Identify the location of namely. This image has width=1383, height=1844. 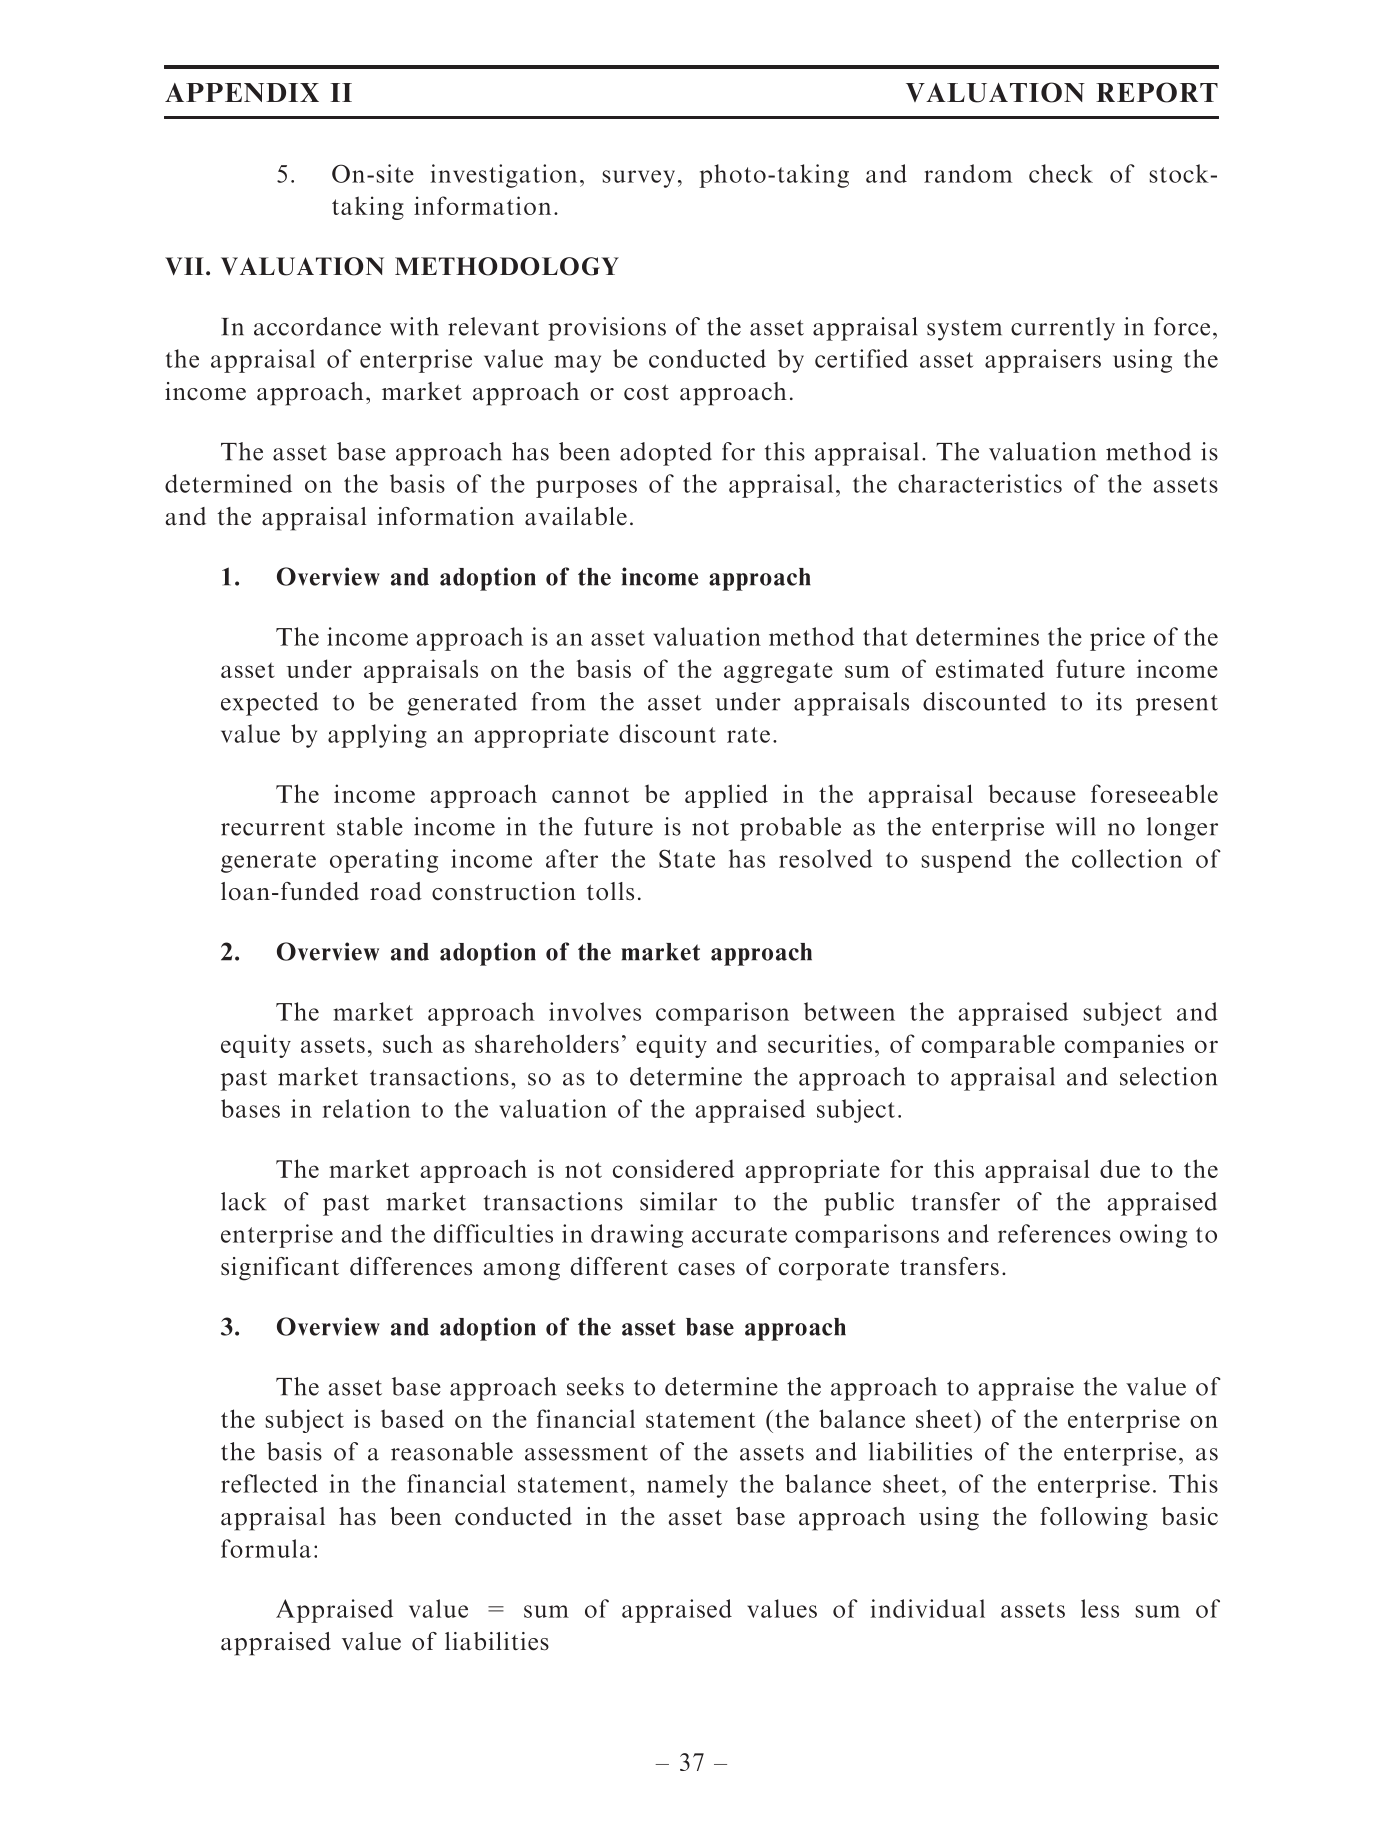
(687, 1486).
